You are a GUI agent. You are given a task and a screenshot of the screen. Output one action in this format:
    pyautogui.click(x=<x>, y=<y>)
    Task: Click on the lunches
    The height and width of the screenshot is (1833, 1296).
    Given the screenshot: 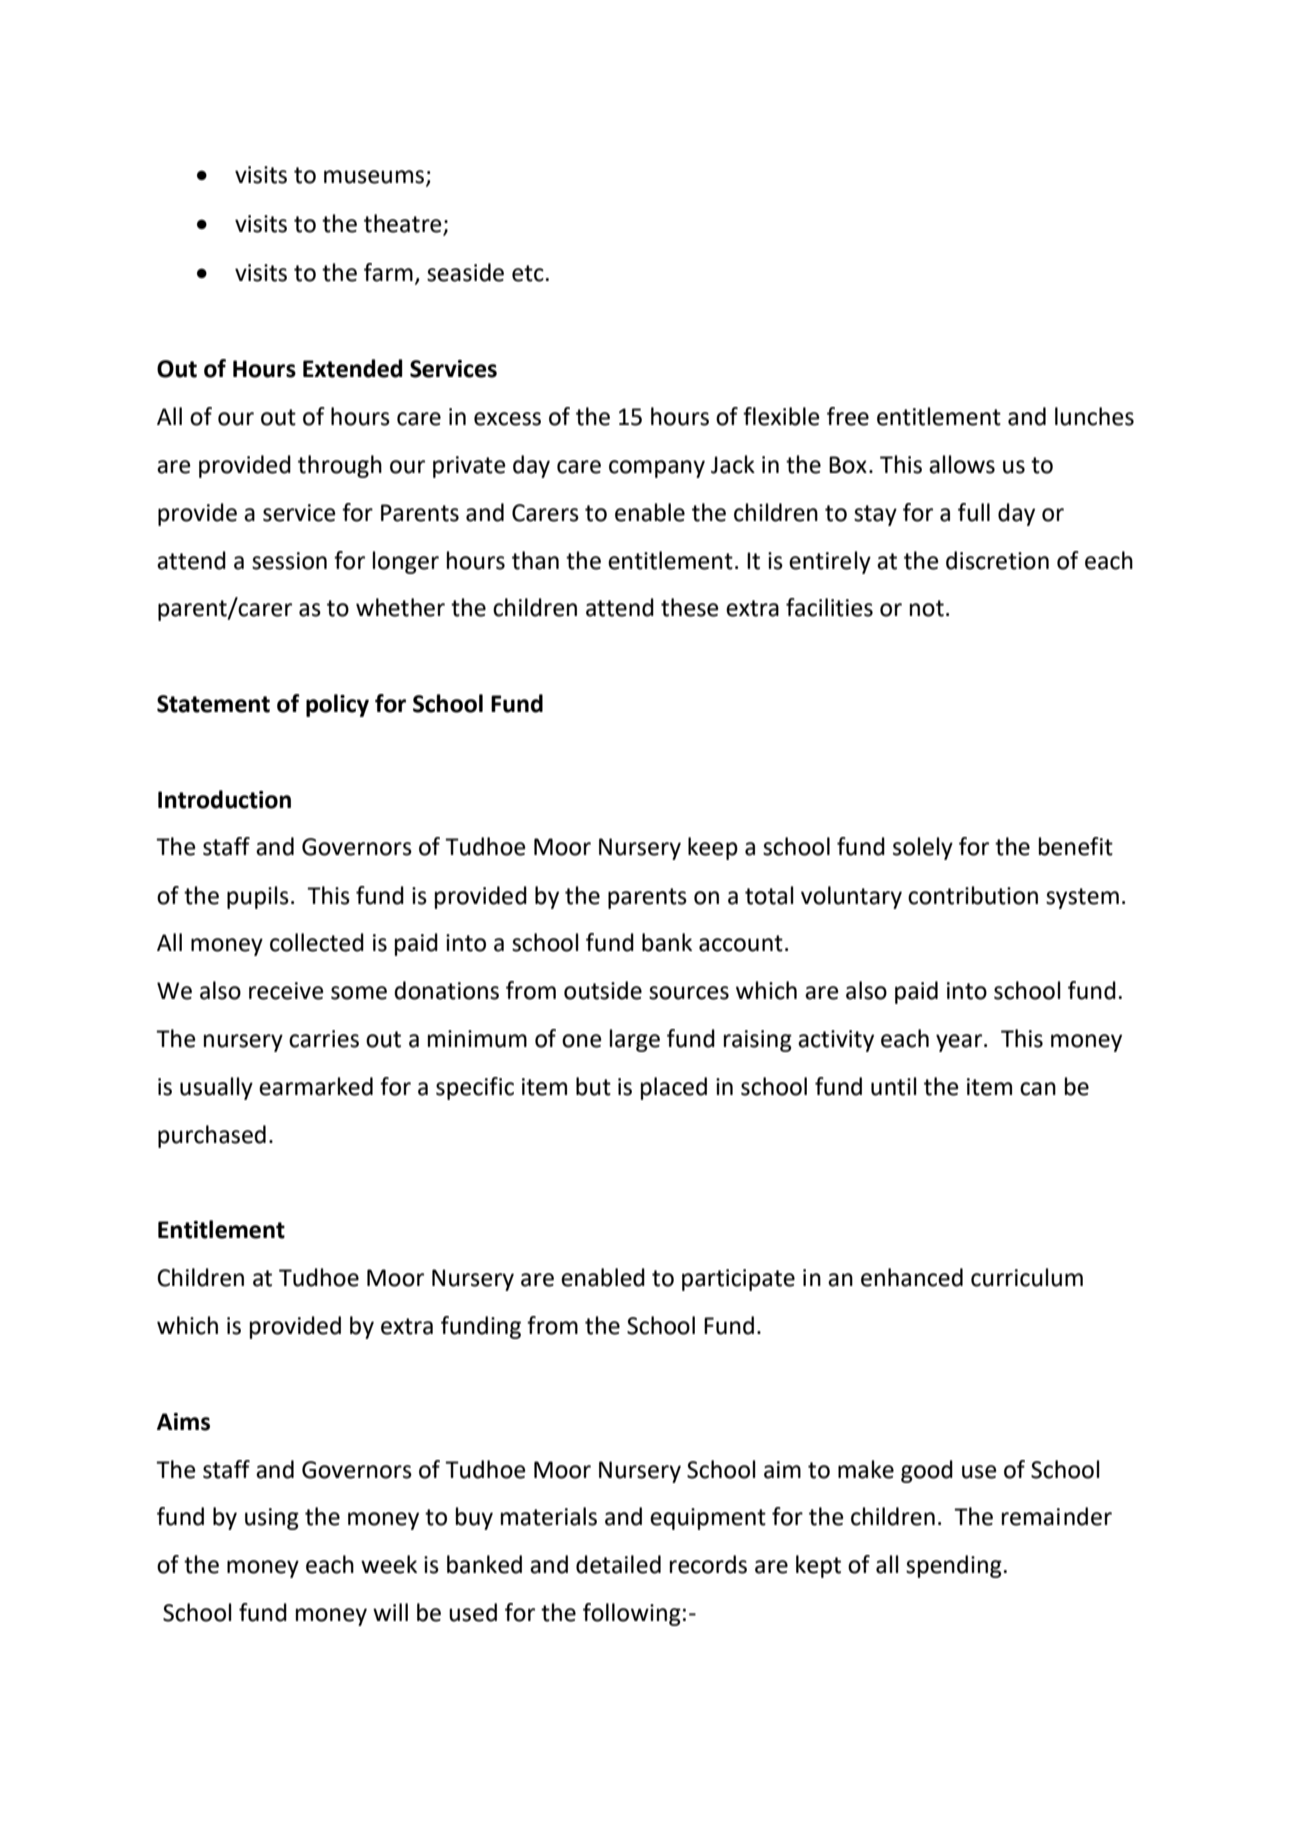 What is the action you would take?
    pyautogui.click(x=1094, y=416)
